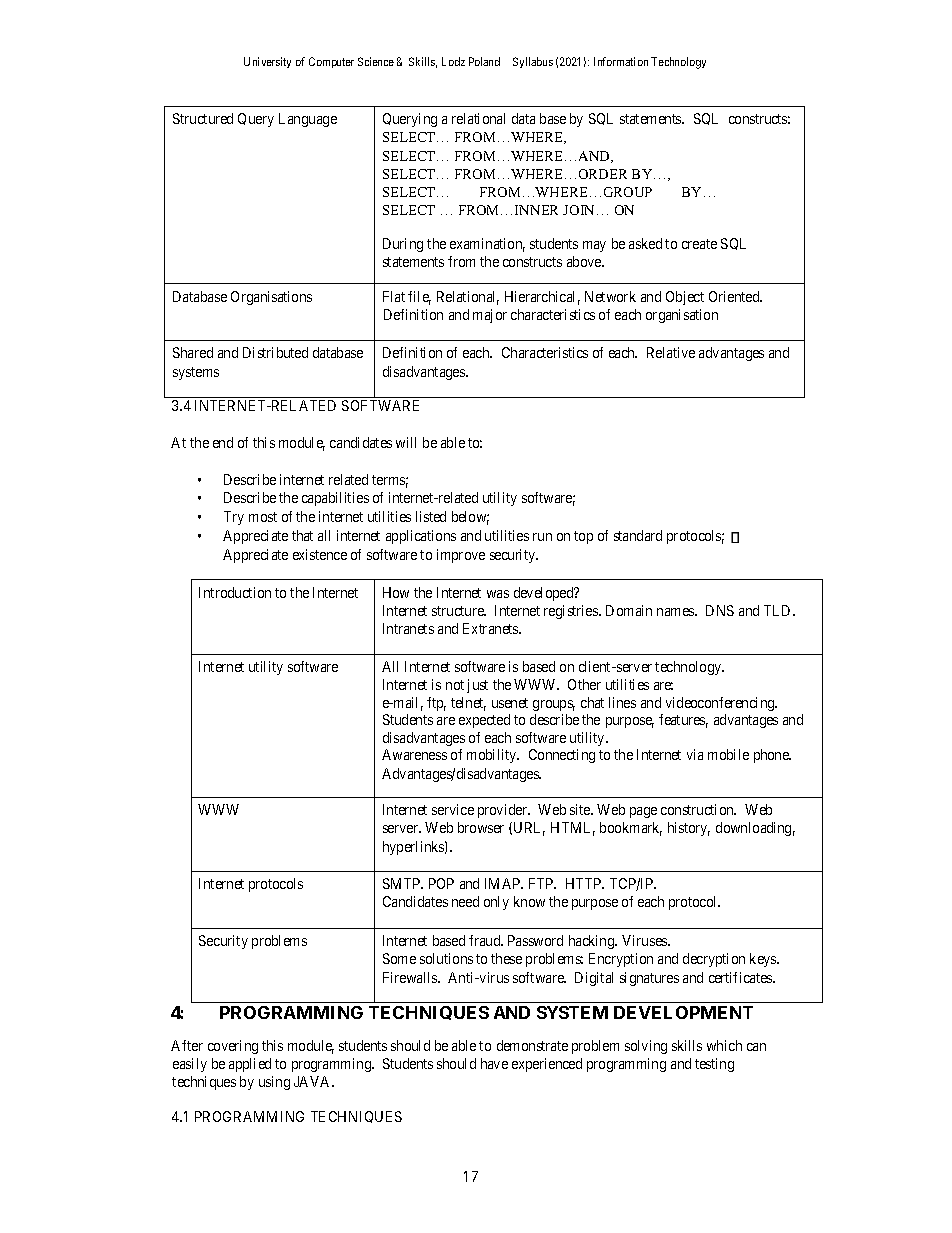  Describe the element at coordinates (671, 352) in the screenshot. I see `Relative` at that location.
